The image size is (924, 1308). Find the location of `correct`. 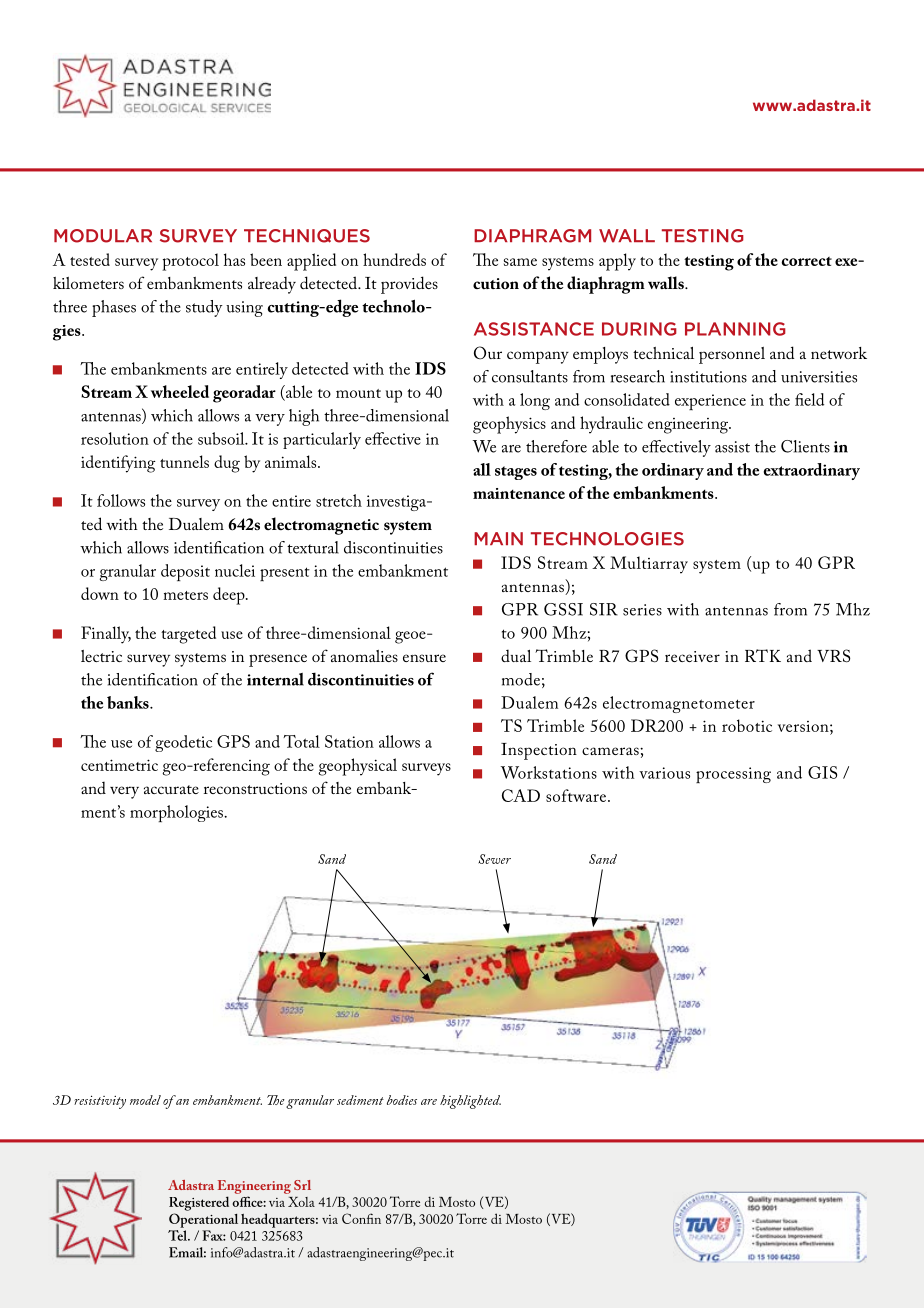

correct is located at coordinates (806, 261).
